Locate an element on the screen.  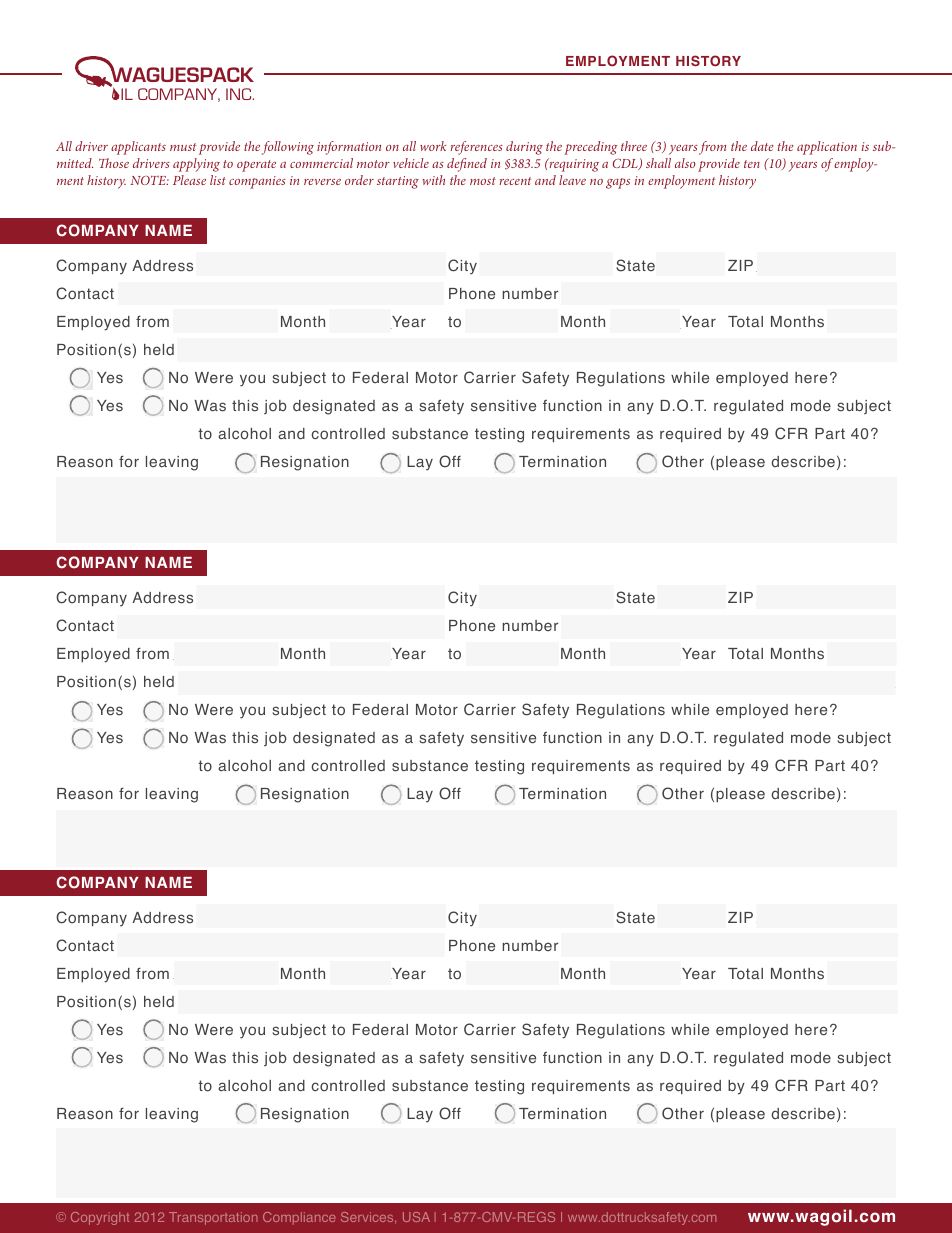
Compliance is located at coordinates (299, 1218).
